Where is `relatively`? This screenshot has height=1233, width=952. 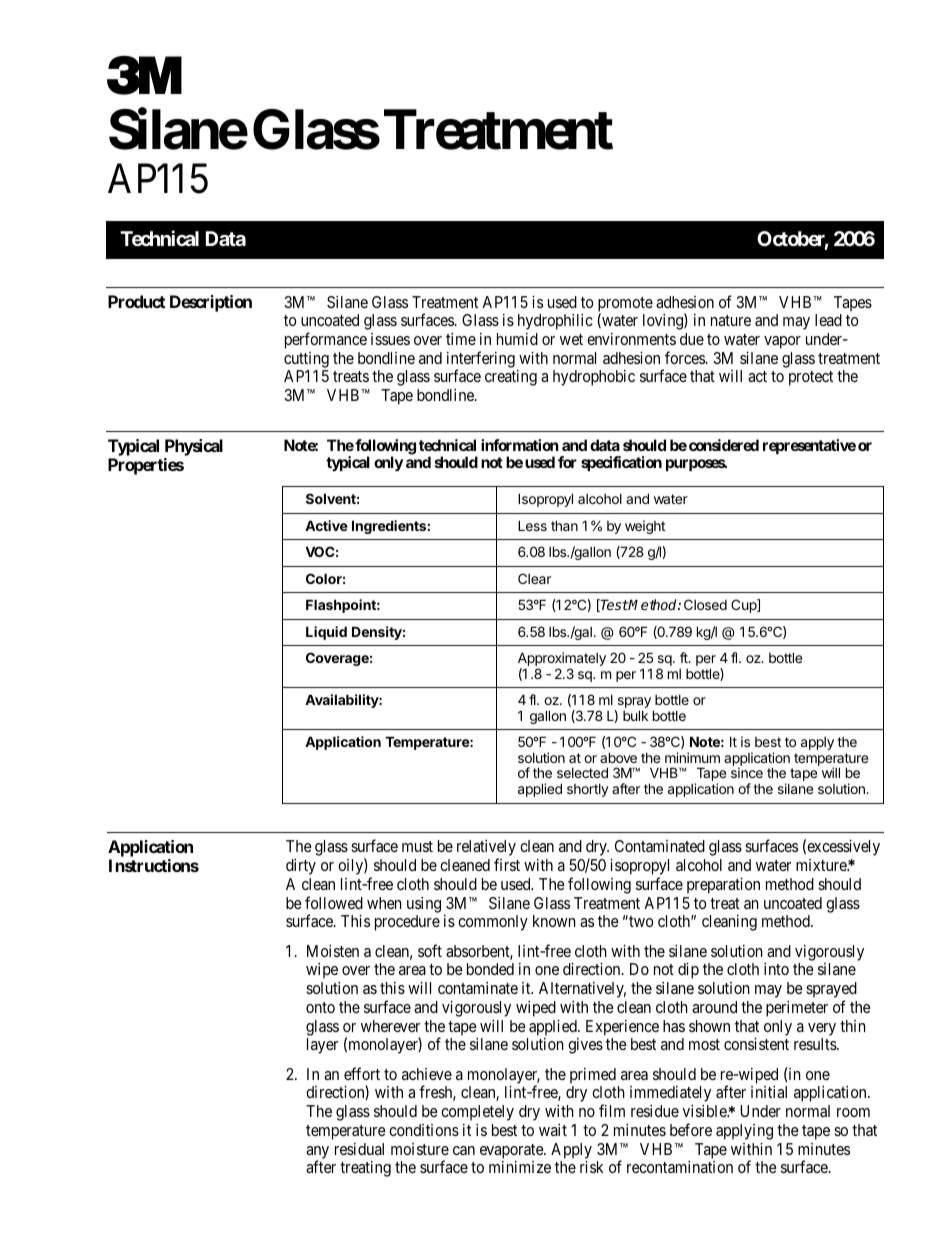 relatively is located at coordinates (486, 849).
